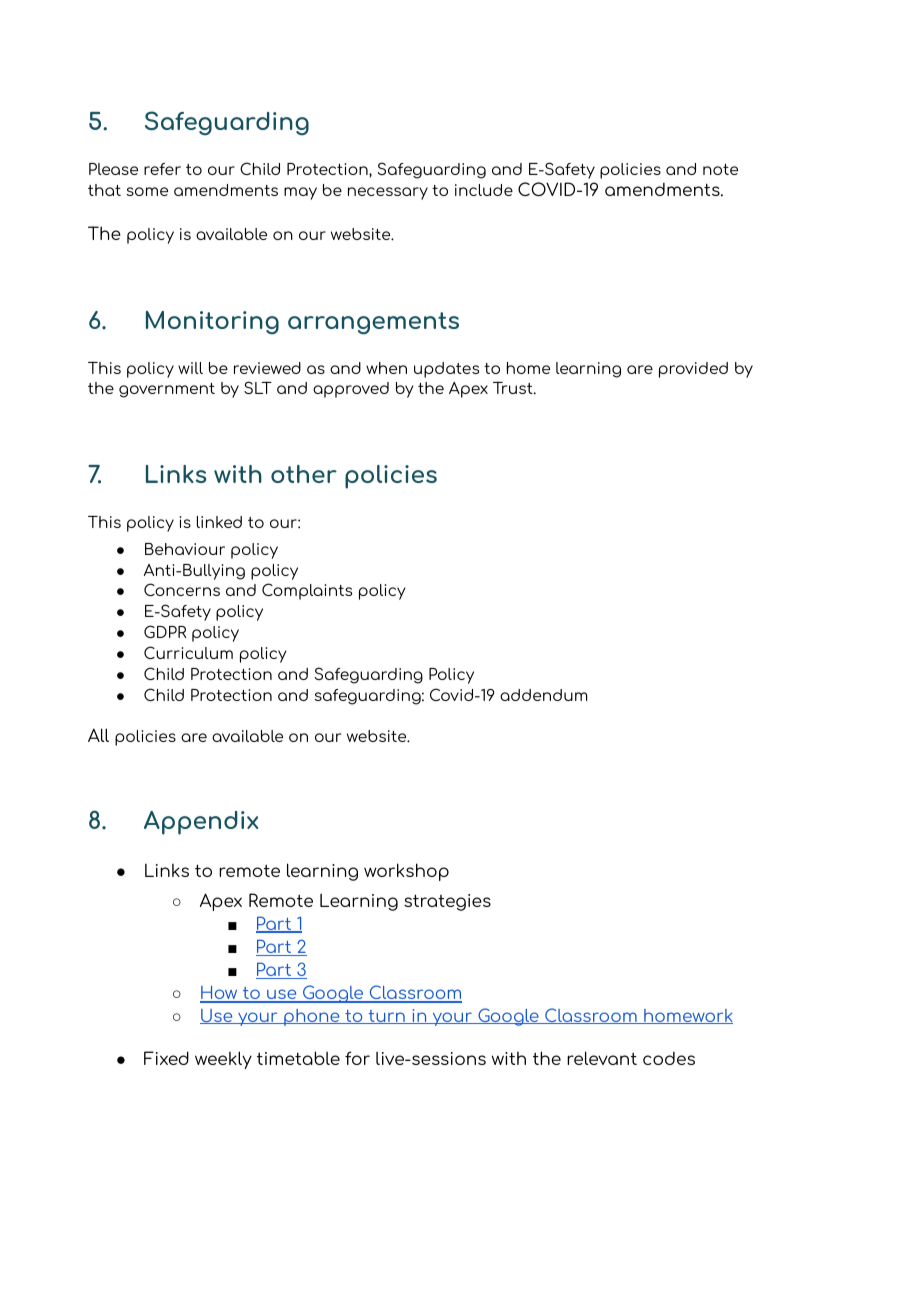  Describe the element at coordinates (167, 390) in the screenshot. I see `government` at that location.
